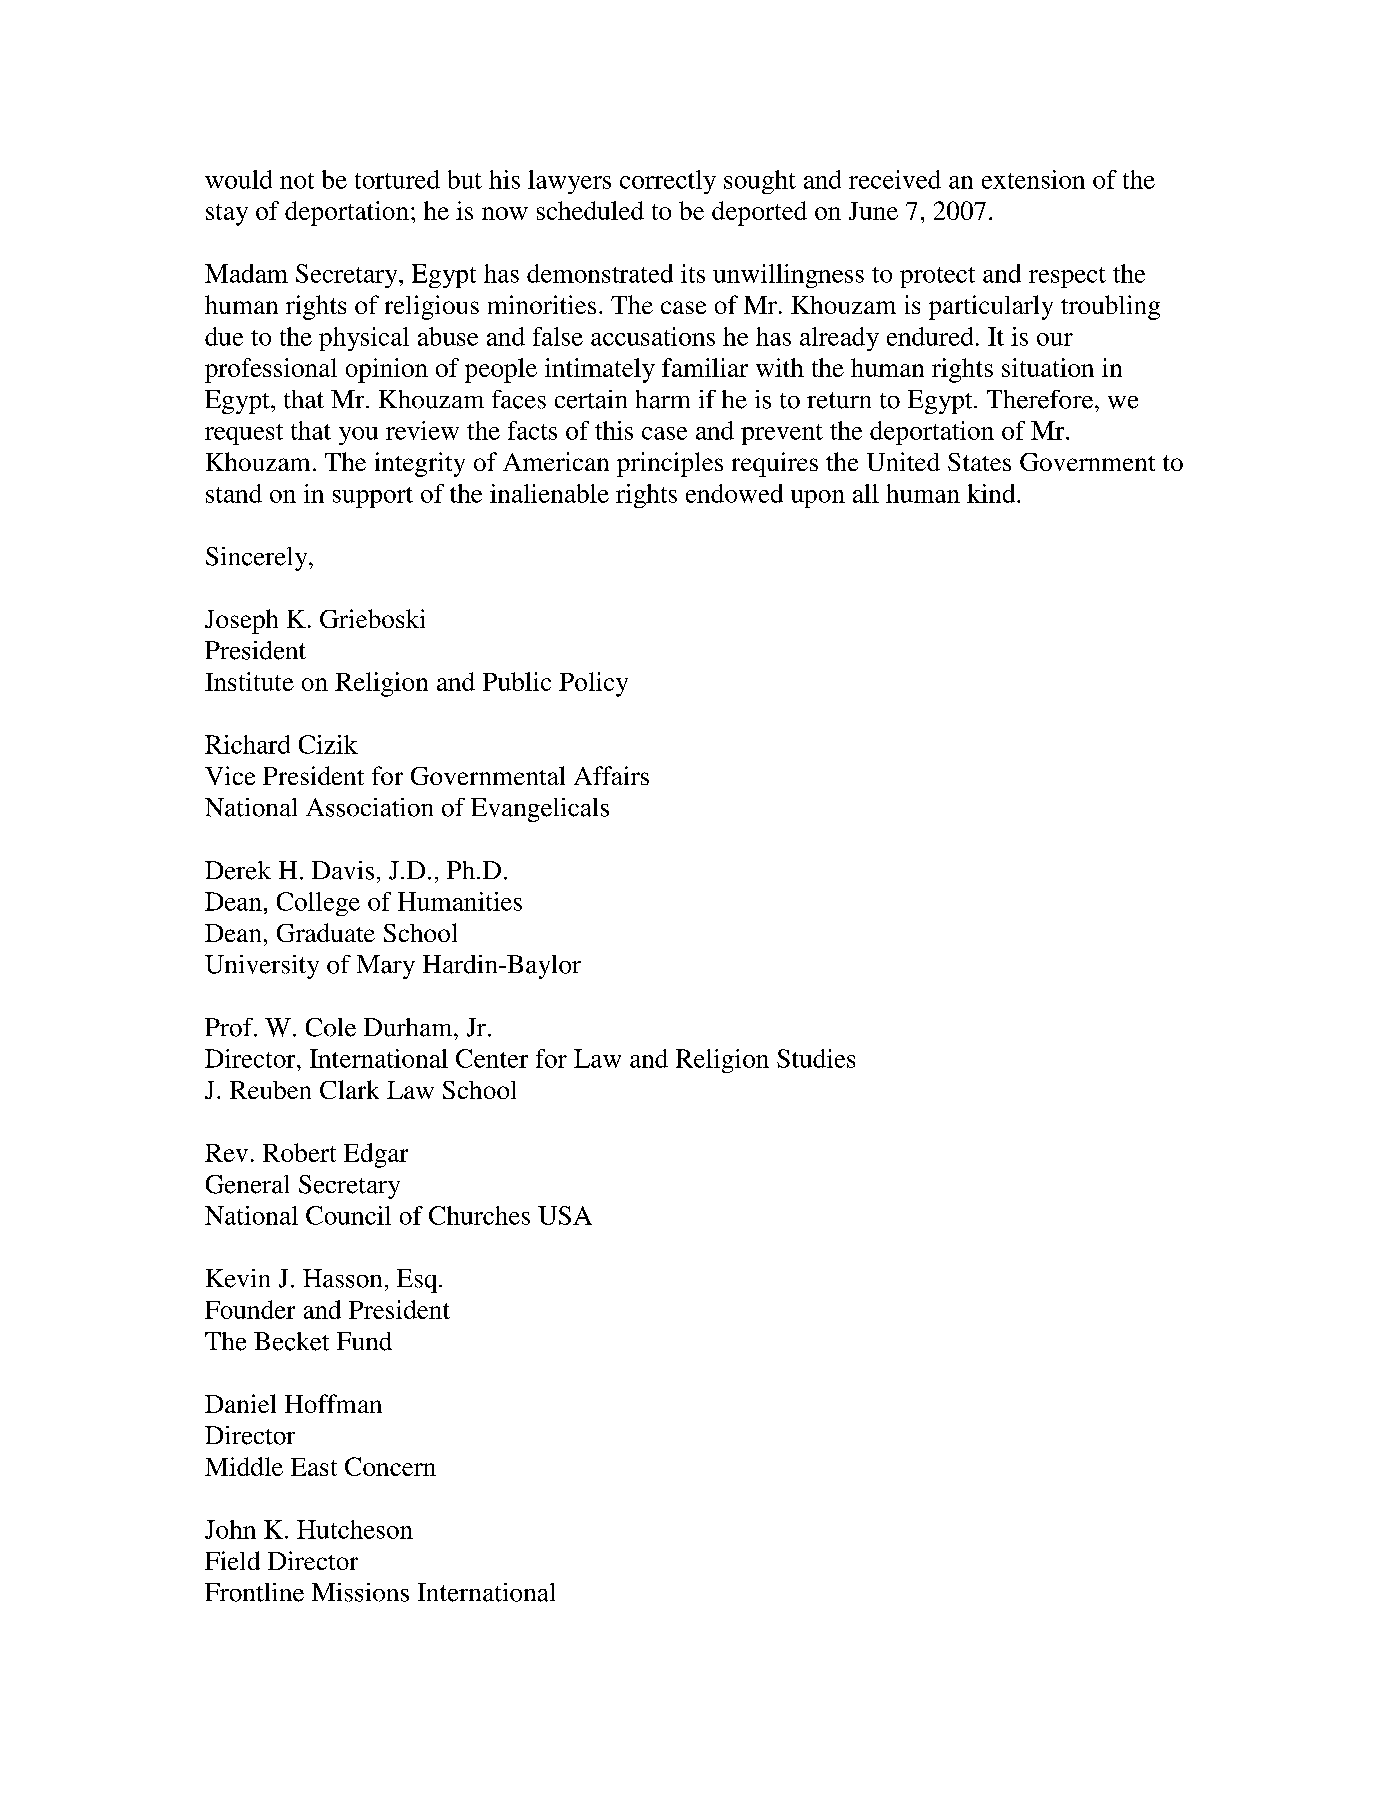 The height and width of the image is (1802, 1392). What do you see at coordinates (373, 497) in the image?
I see `support` at bounding box center [373, 497].
